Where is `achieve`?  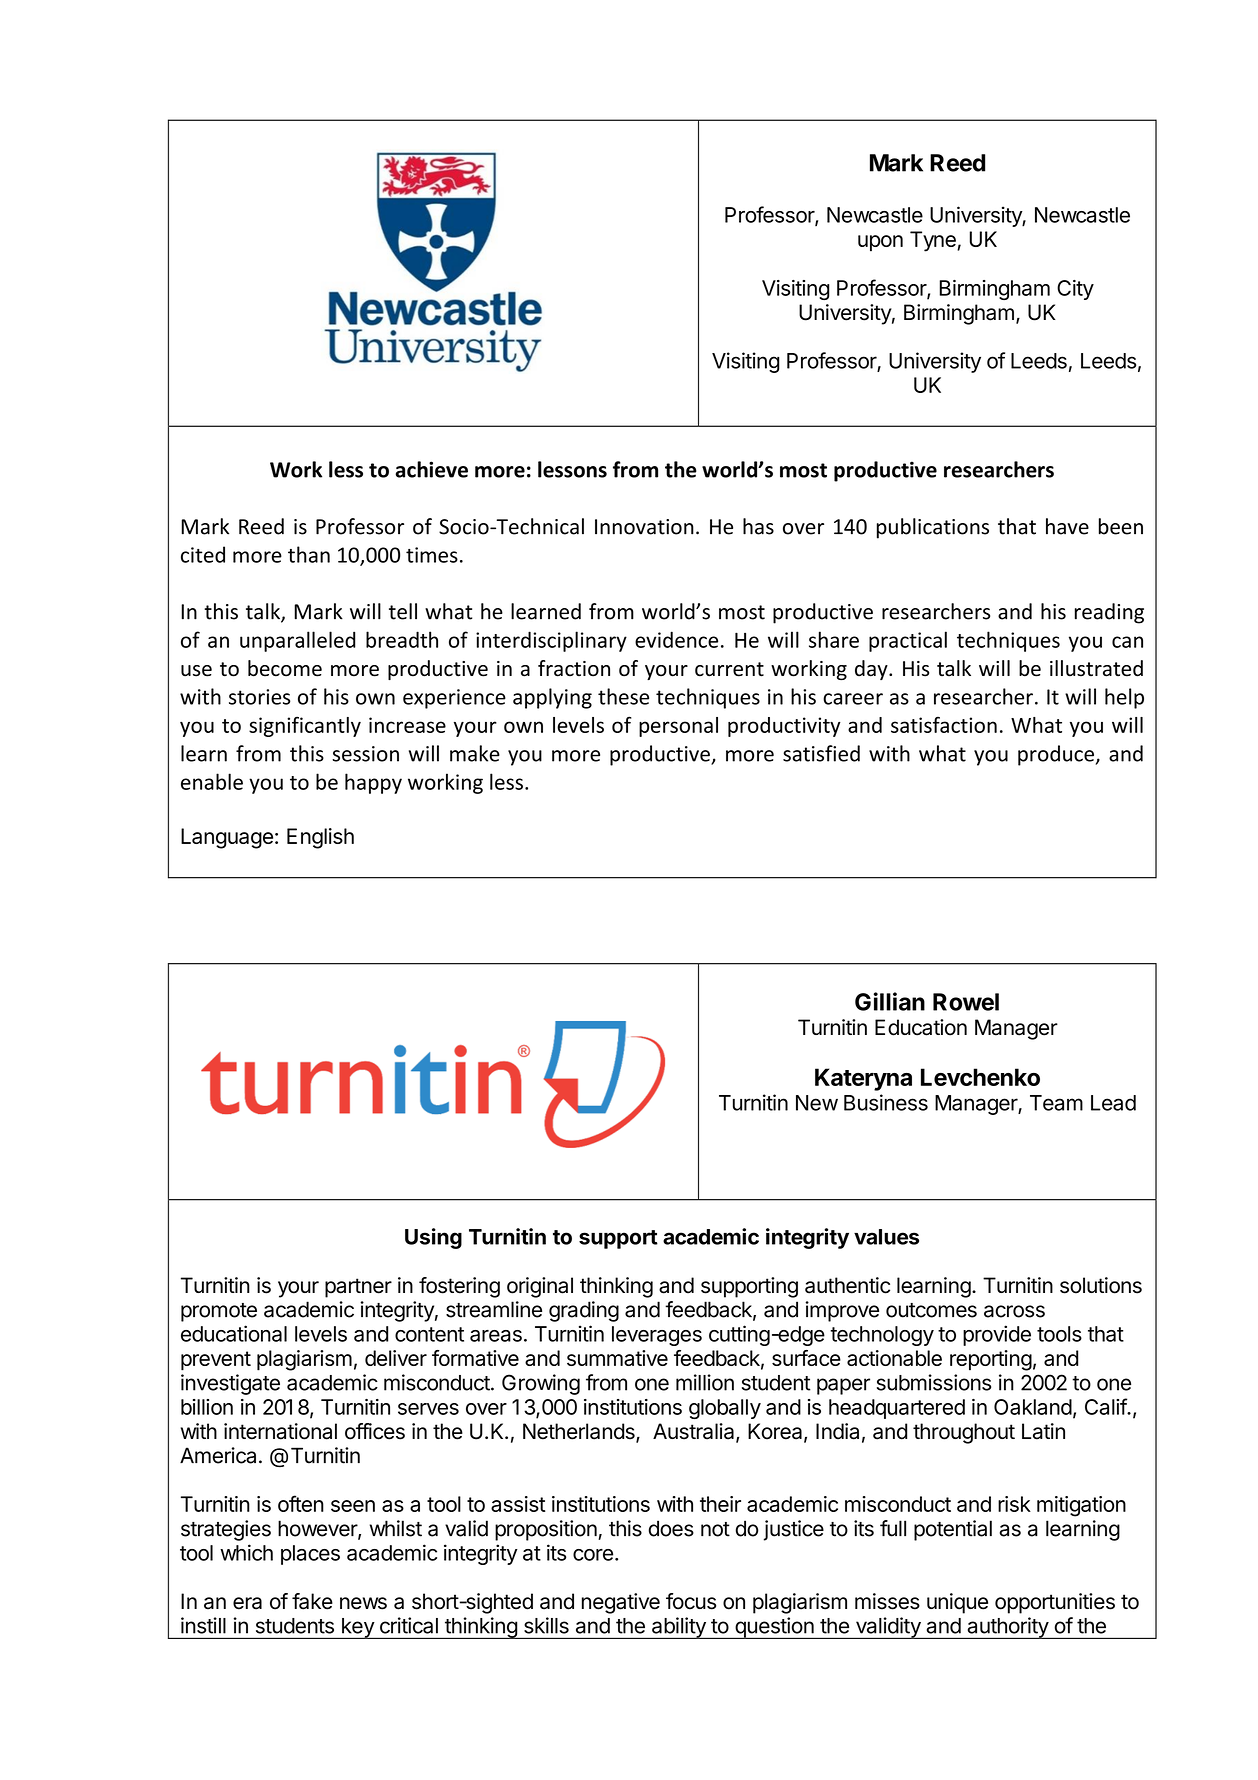 achieve is located at coordinates (431, 469).
